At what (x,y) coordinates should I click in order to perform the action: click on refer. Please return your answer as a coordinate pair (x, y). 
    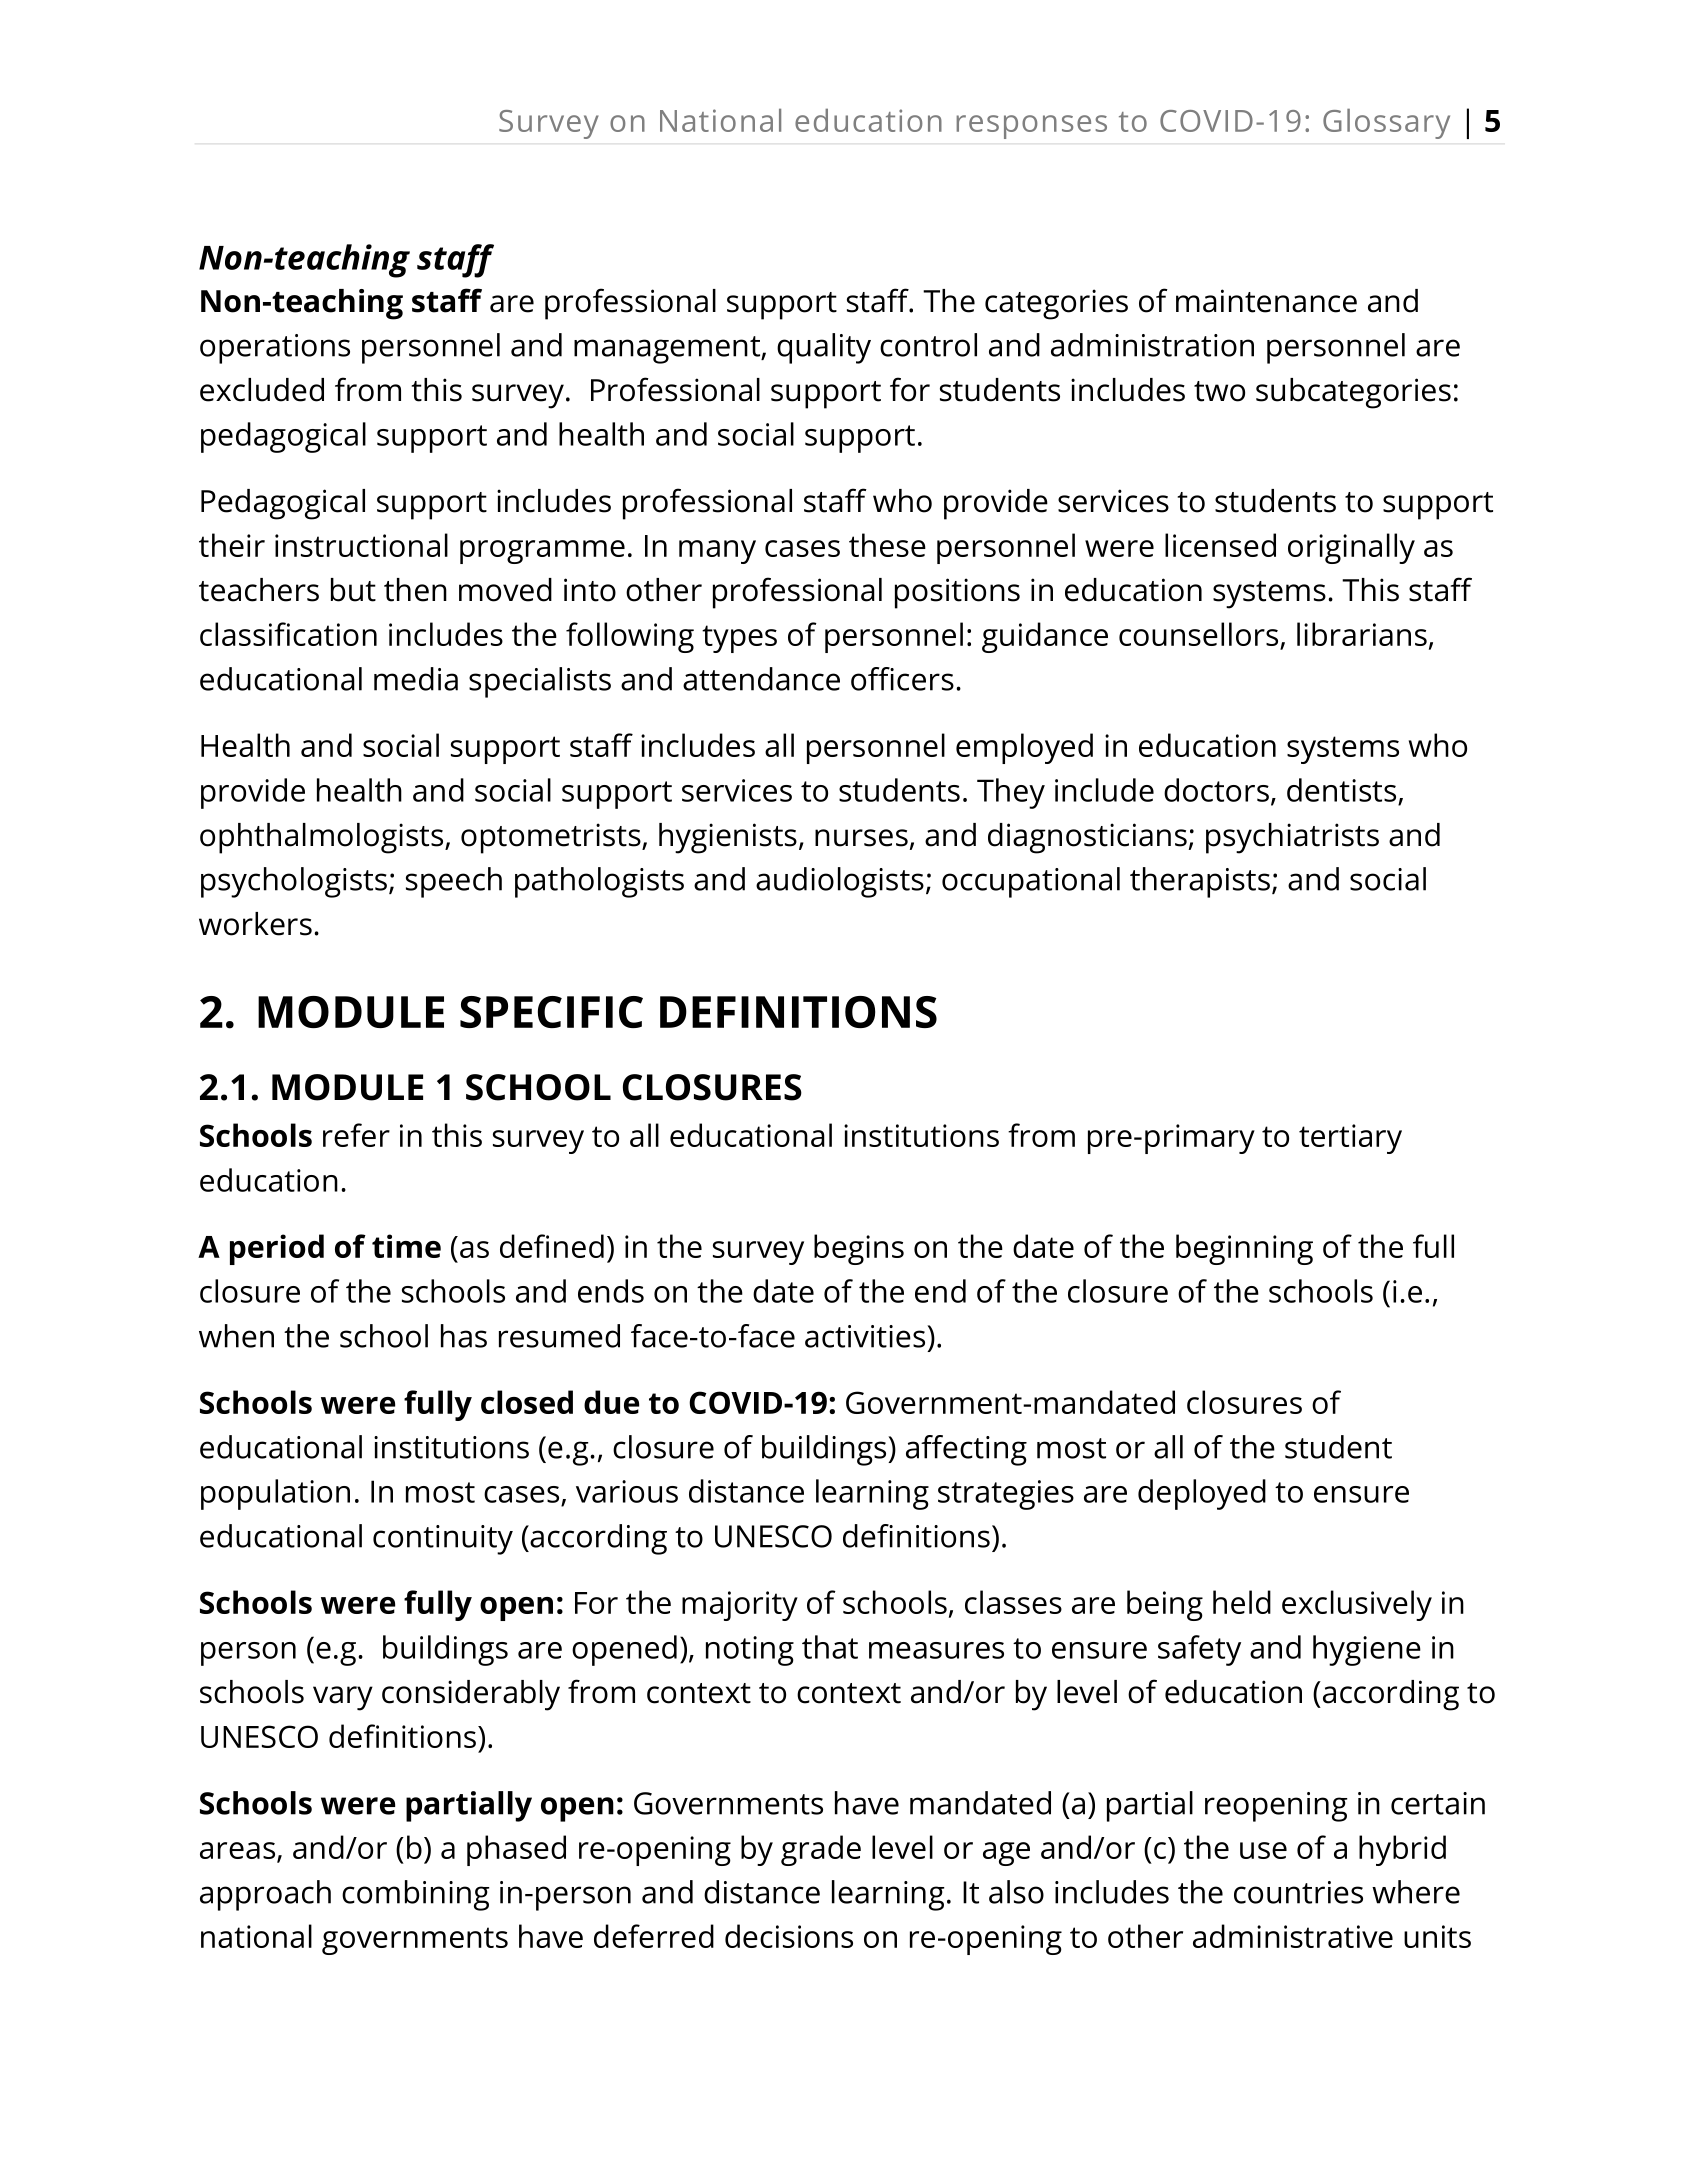
    Looking at the image, I should click on (356, 1135).
